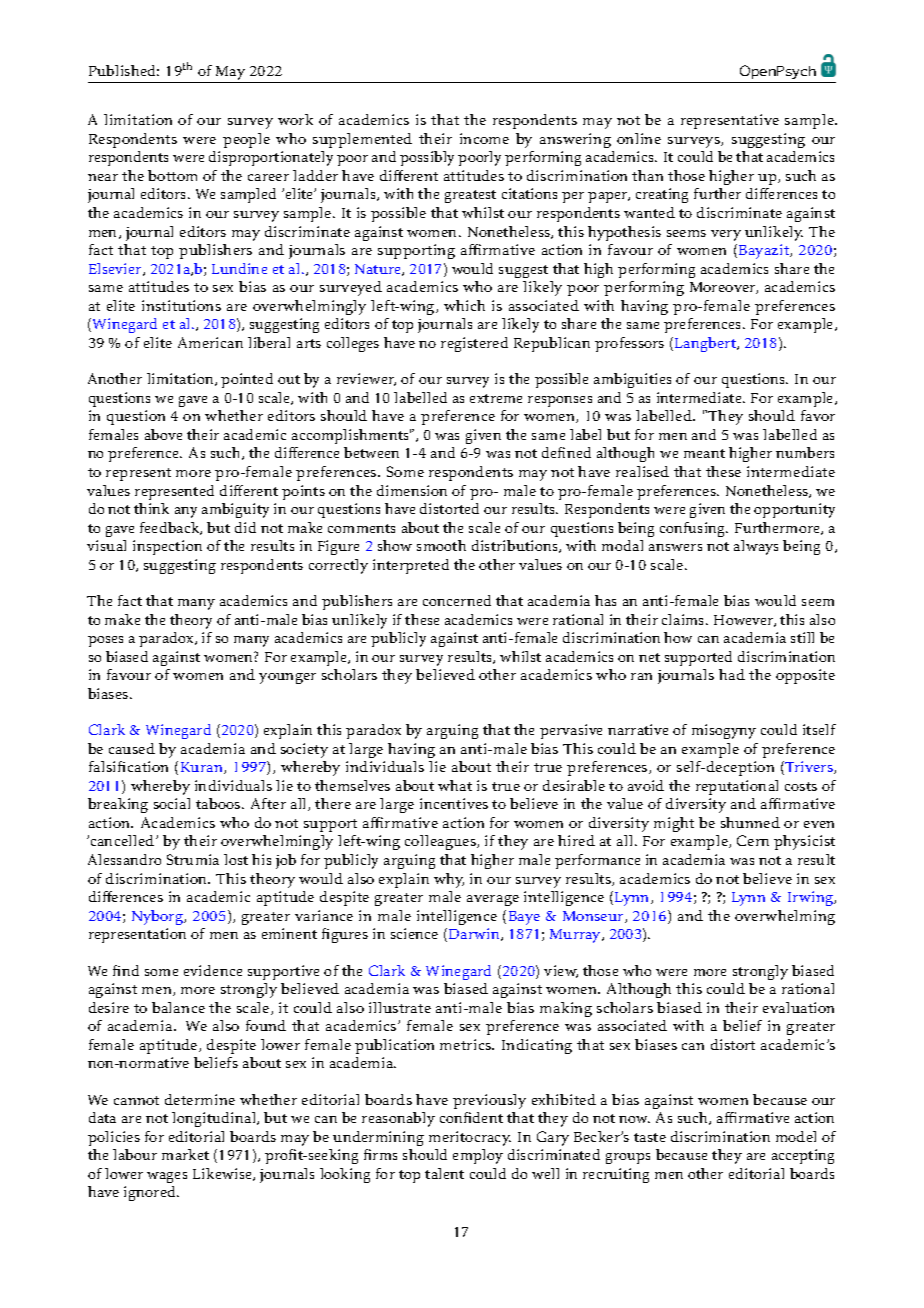 This screenshot has width=924, height=1308. What do you see at coordinates (647, 175) in the screenshot?
I see `than` at bounding box center [647, 175].
